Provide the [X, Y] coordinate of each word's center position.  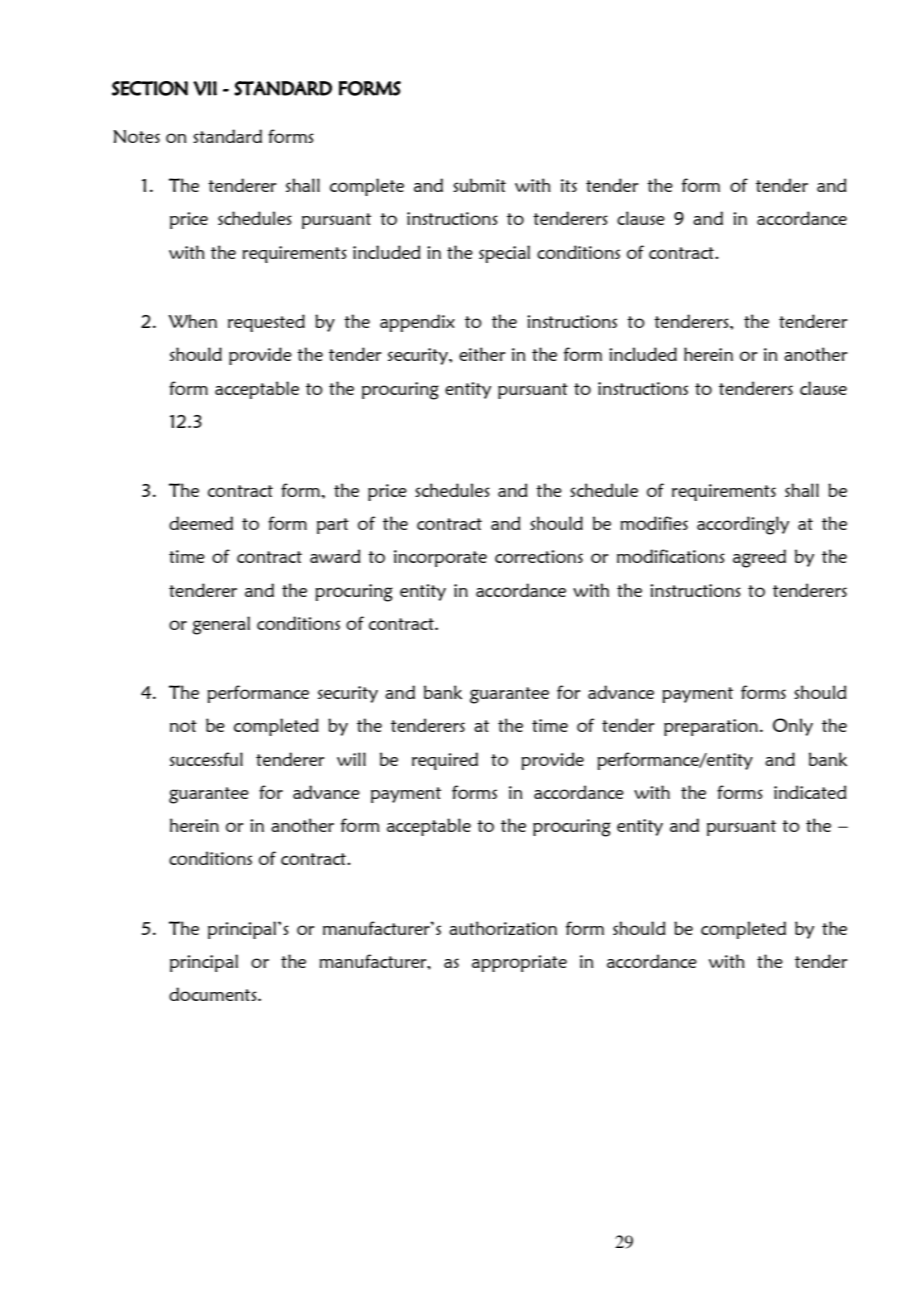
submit [479, 185]
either [482, 354]
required [445, 761]
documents [214, 994]
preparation [711, 727]
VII [205, 88]
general [221, 625]
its [569, 185]
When [192, 321]
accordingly [743, 525]
